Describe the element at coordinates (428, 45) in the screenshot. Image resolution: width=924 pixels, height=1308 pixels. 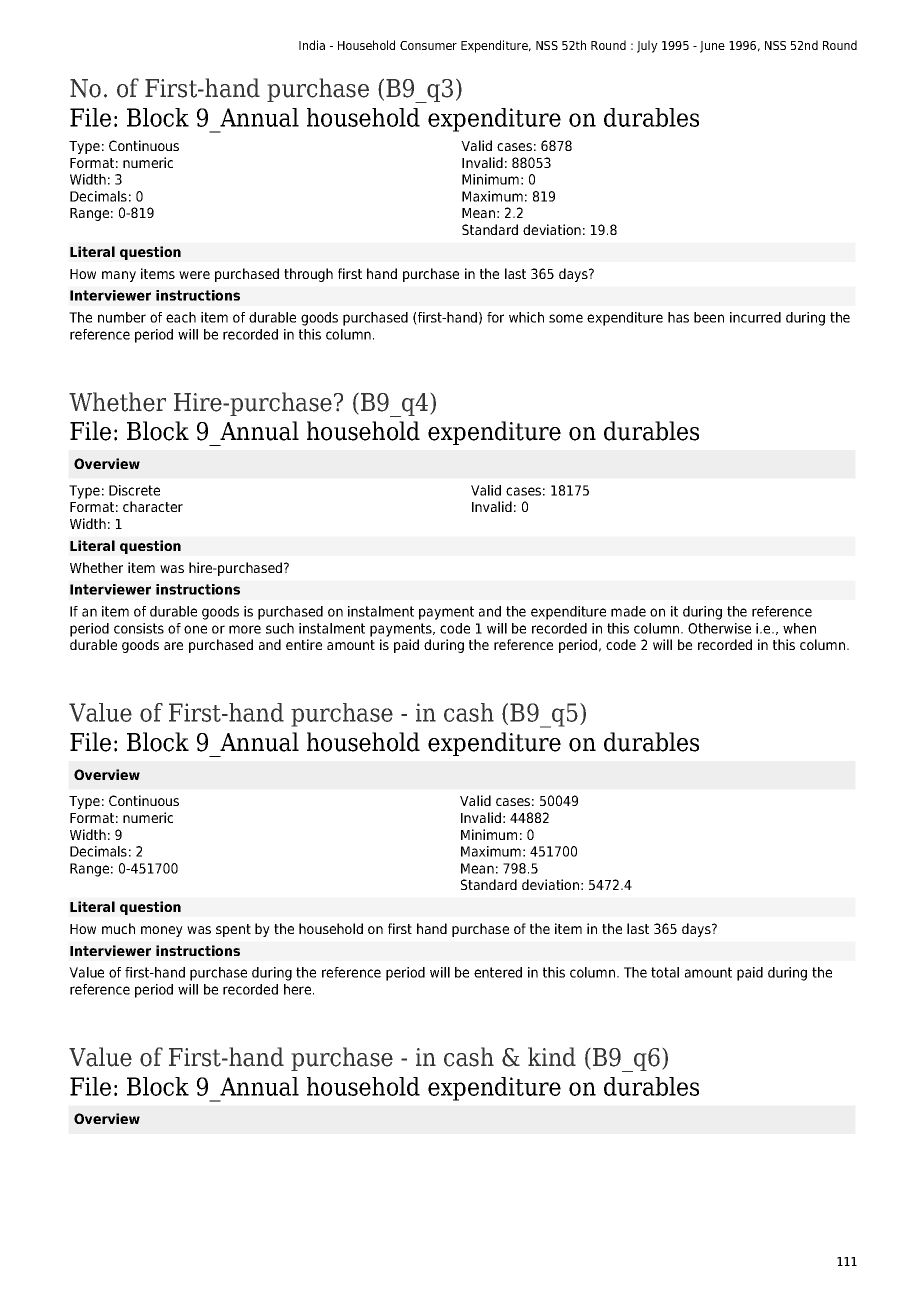
I see `Consumer` at that location.
